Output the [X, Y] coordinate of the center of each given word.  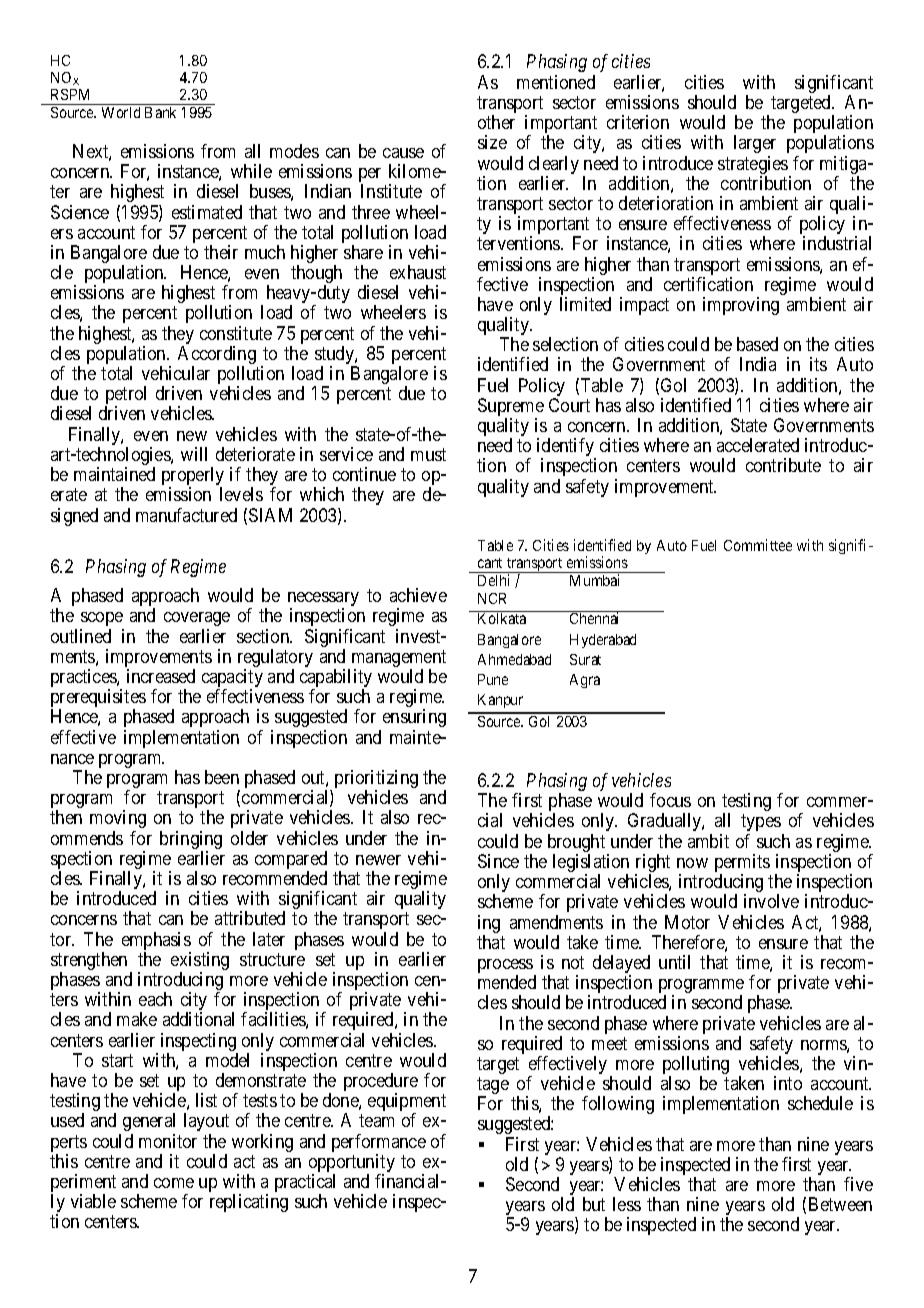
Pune [493, 679]
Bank [160, 112]
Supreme [511, 408]
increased [161, 676]
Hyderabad [603, 641]
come [174, 1183]
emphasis [156, 942]
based [757, 344]
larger [755, 144]
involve [771, 901]
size [492, 142]
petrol [125, 396]
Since [498, 861]
